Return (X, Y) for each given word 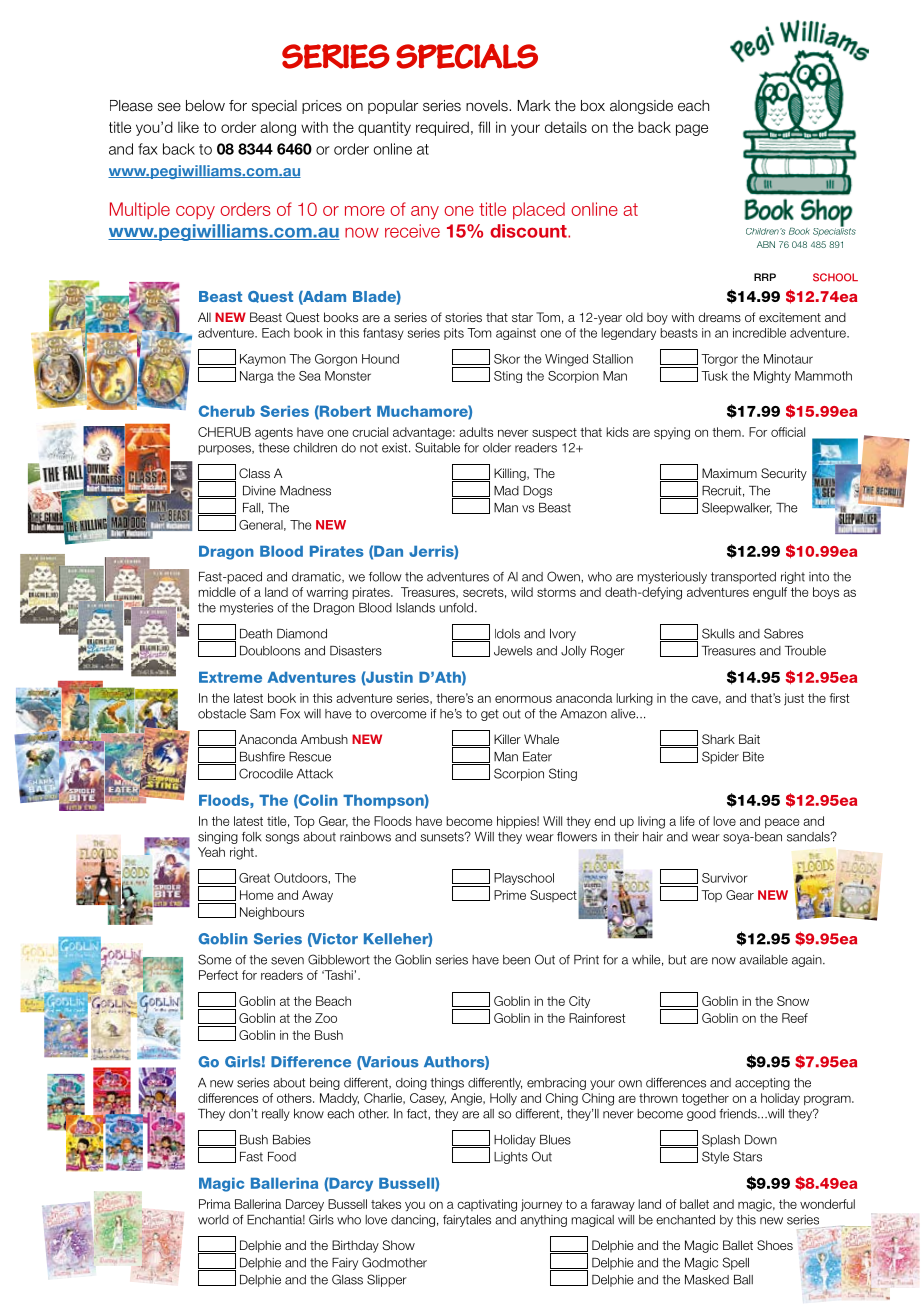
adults (476, 432)
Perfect (218, 975)
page (692, 130)
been (516, 960)
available (763, 960)
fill (484, 127)
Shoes (775, 1245)
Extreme (230, 677)
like (188, 127)
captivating (487, 1205)
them (727, 432)
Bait (749, 739)
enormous (523, 699)
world (213, 1220)
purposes (225, 450)
